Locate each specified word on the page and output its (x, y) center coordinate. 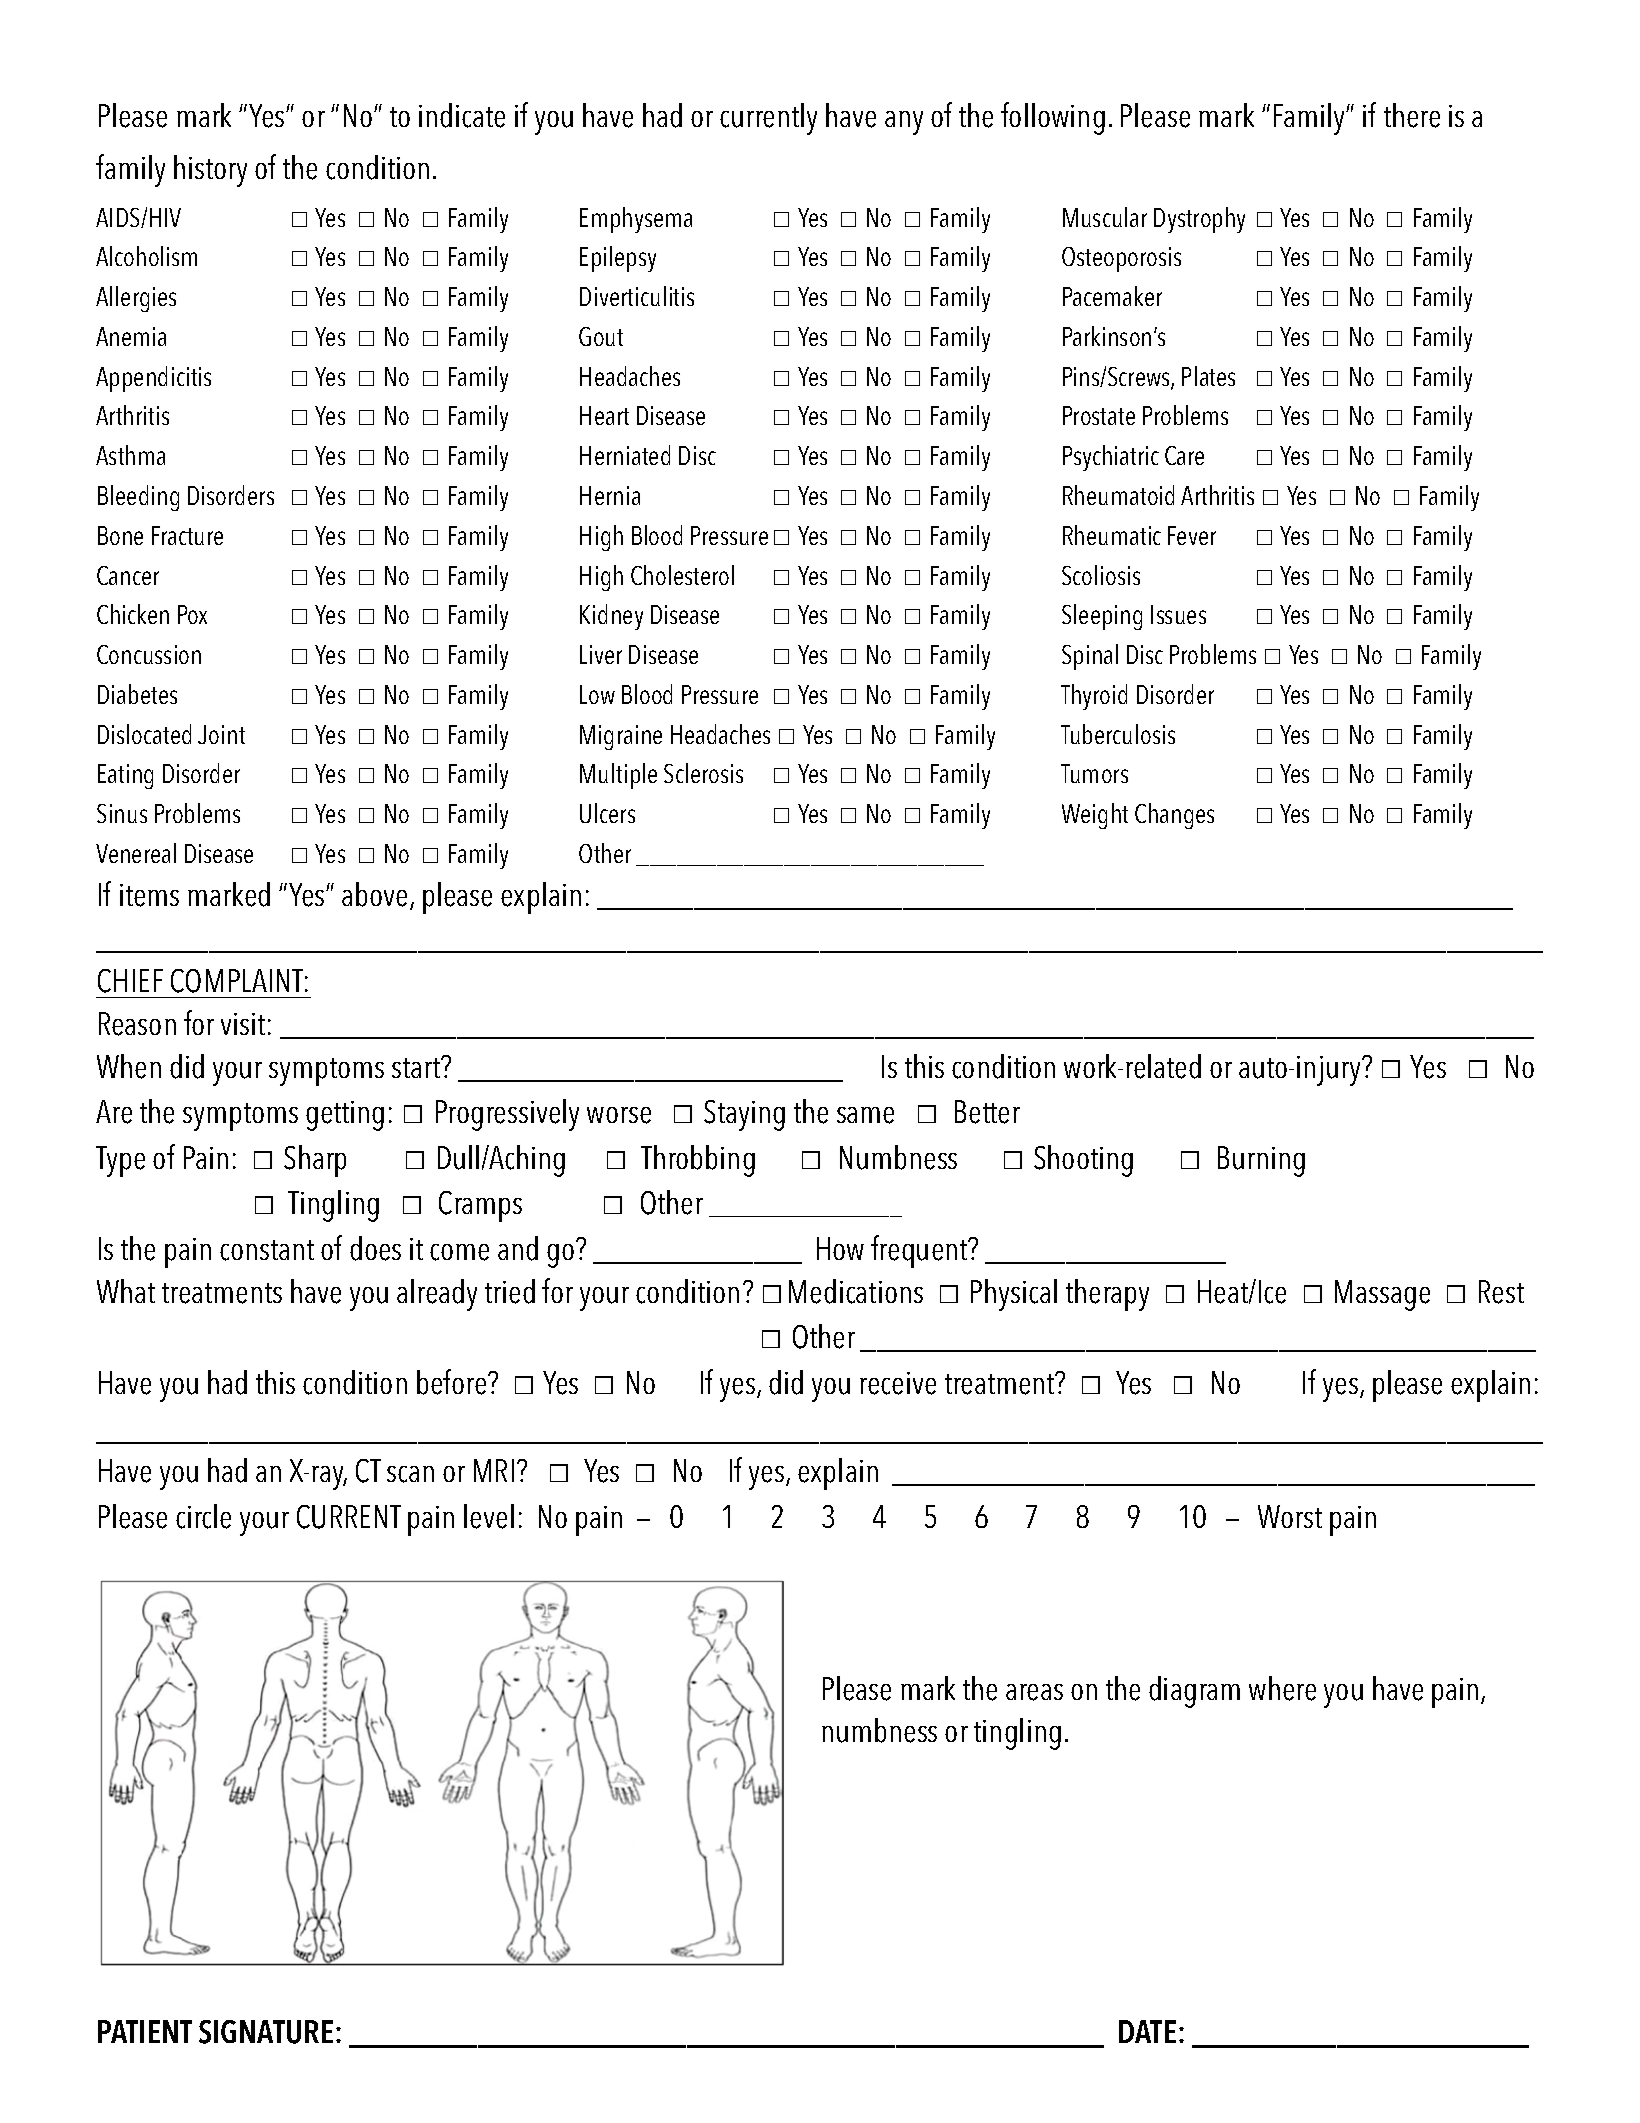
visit (243, 1024)
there (1412, 115)
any (904, 123)
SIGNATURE (266, 2032)
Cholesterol (682, 575)
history (210, 171)
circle (203, 1516)
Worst (1290, 1516)
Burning (1261, 1161)
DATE (1147, 2031)
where (1282, 1688)
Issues (1178, 614)
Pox (192, 614)
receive (898, 1383)
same (865, 1115)
